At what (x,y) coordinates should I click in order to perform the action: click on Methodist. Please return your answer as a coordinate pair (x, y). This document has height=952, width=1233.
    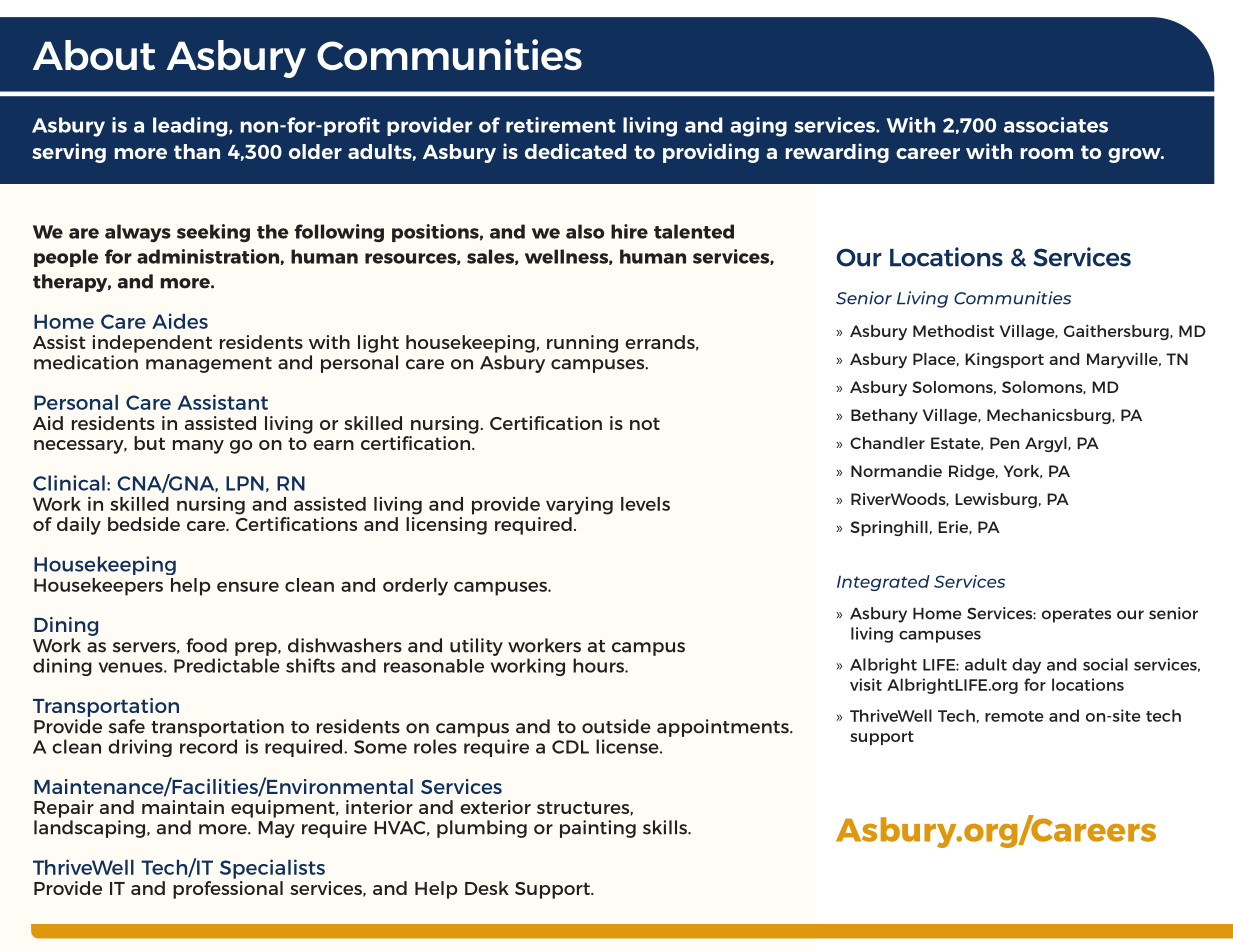
    Looking at the image, I should click on (953, 331).
